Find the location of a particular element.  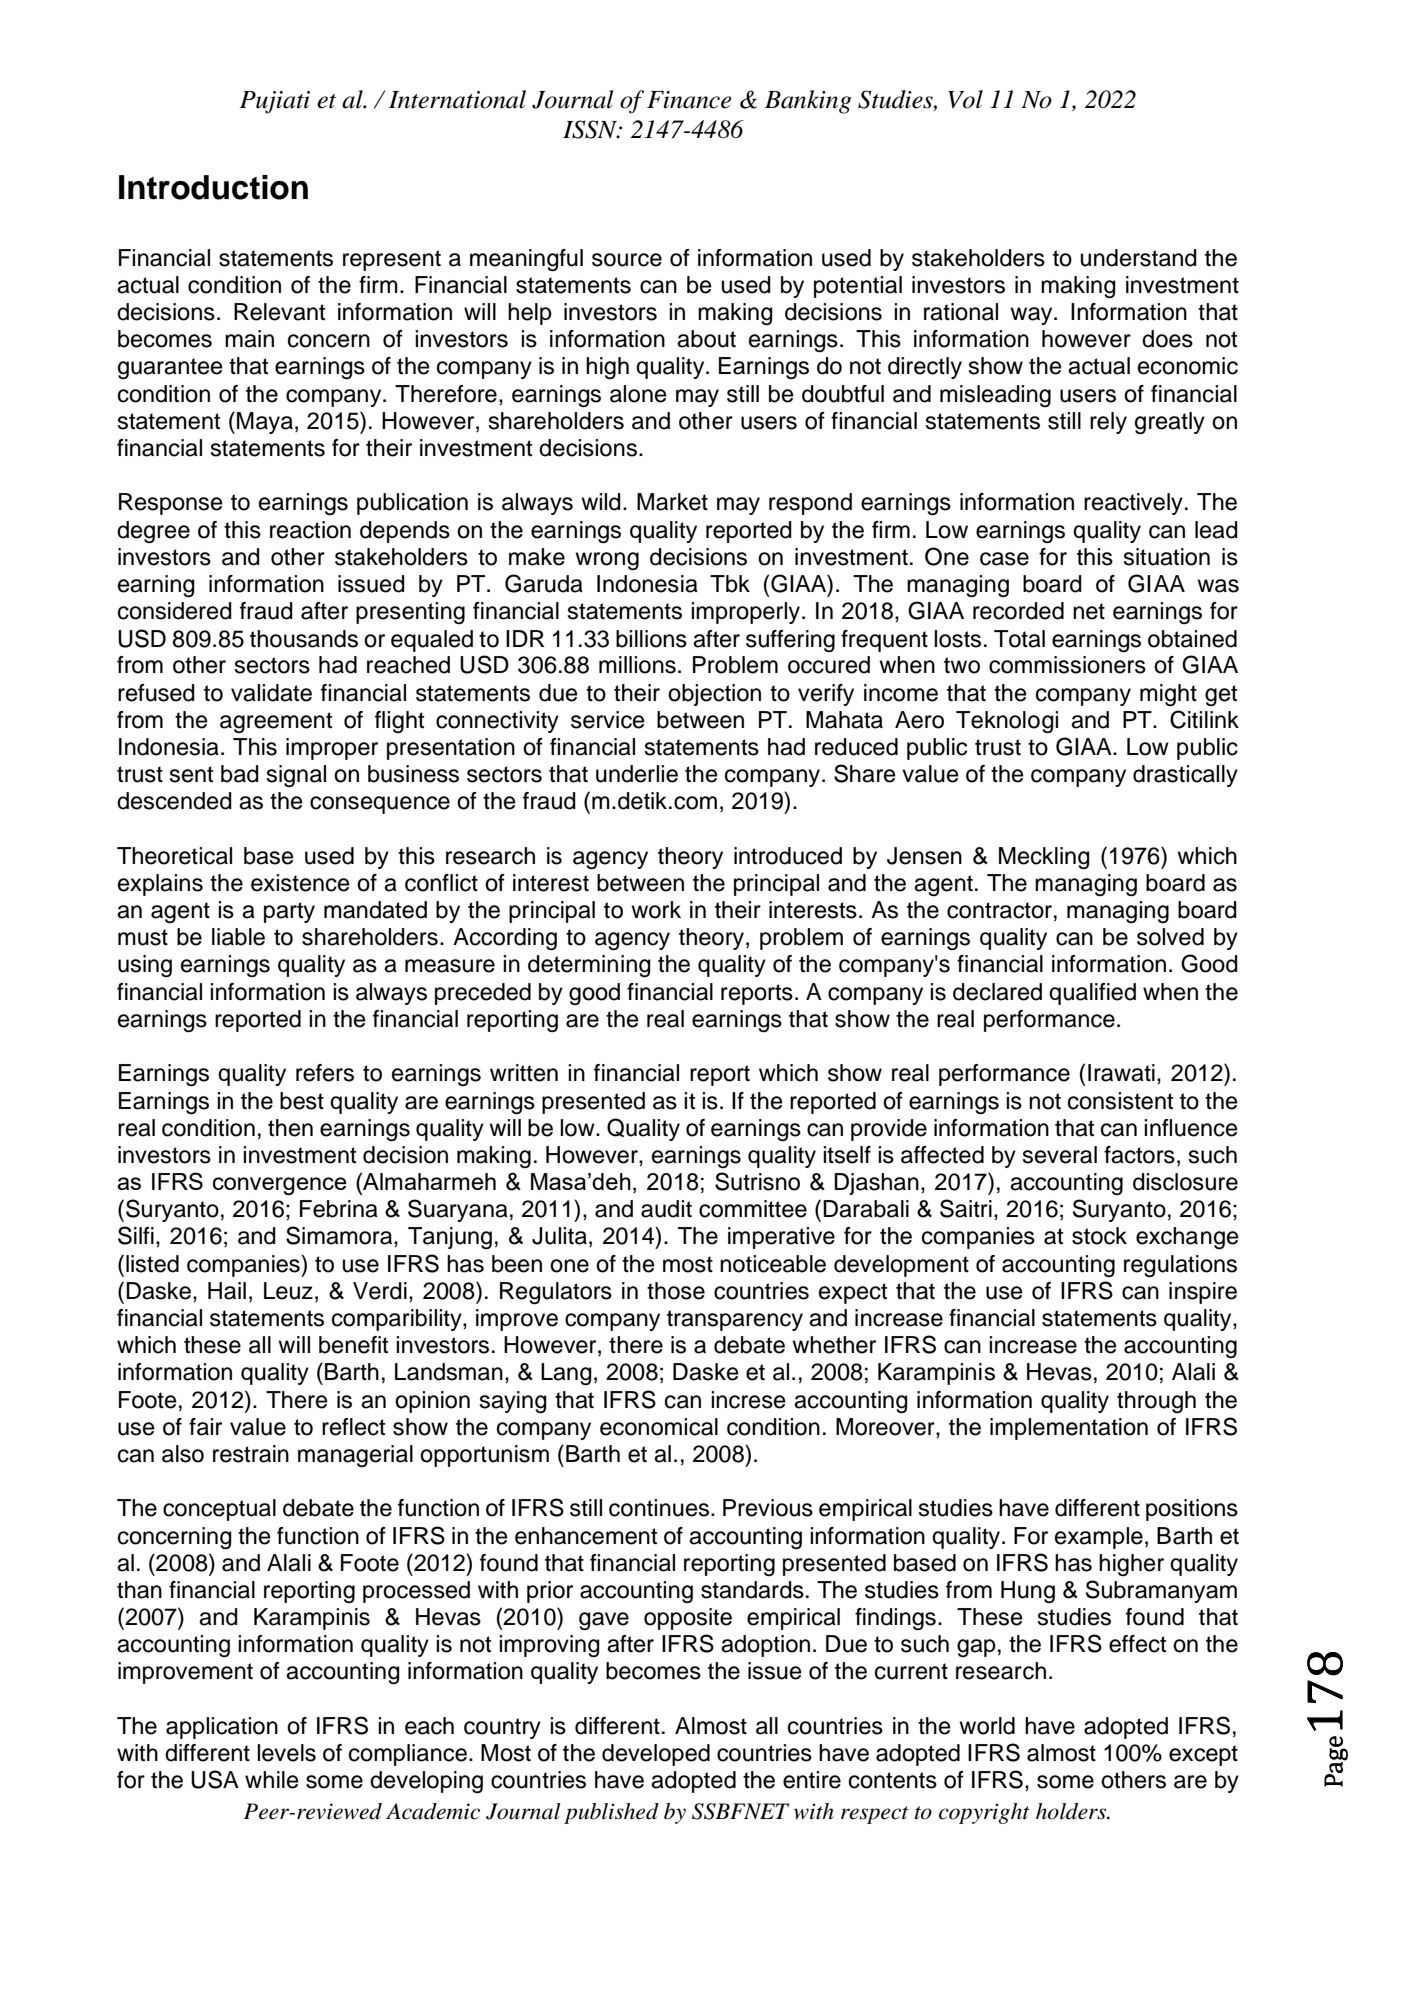

liable is located at coordinates (238, 937).
